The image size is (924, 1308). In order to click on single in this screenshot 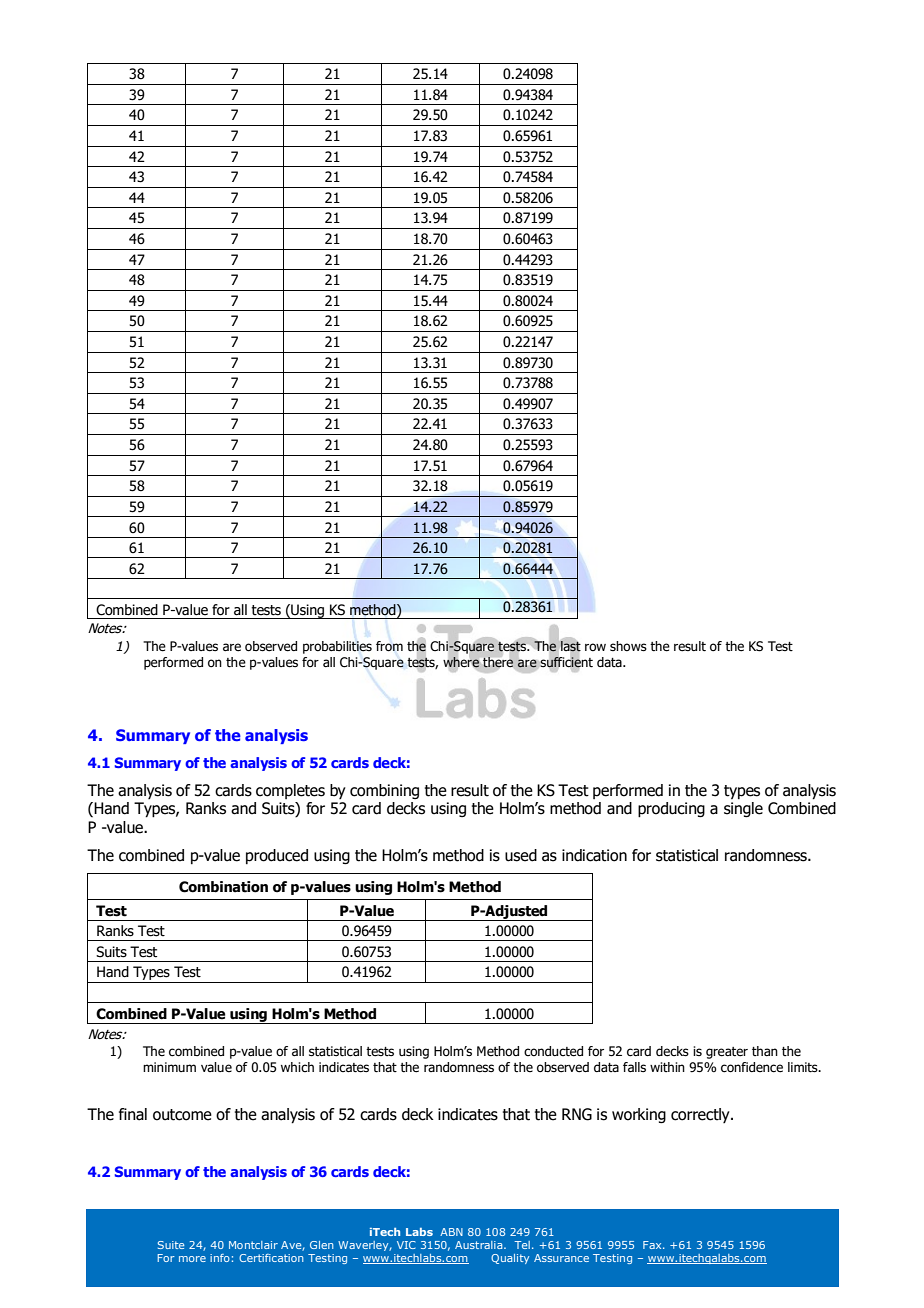, I will do `click(743, 809)`.
